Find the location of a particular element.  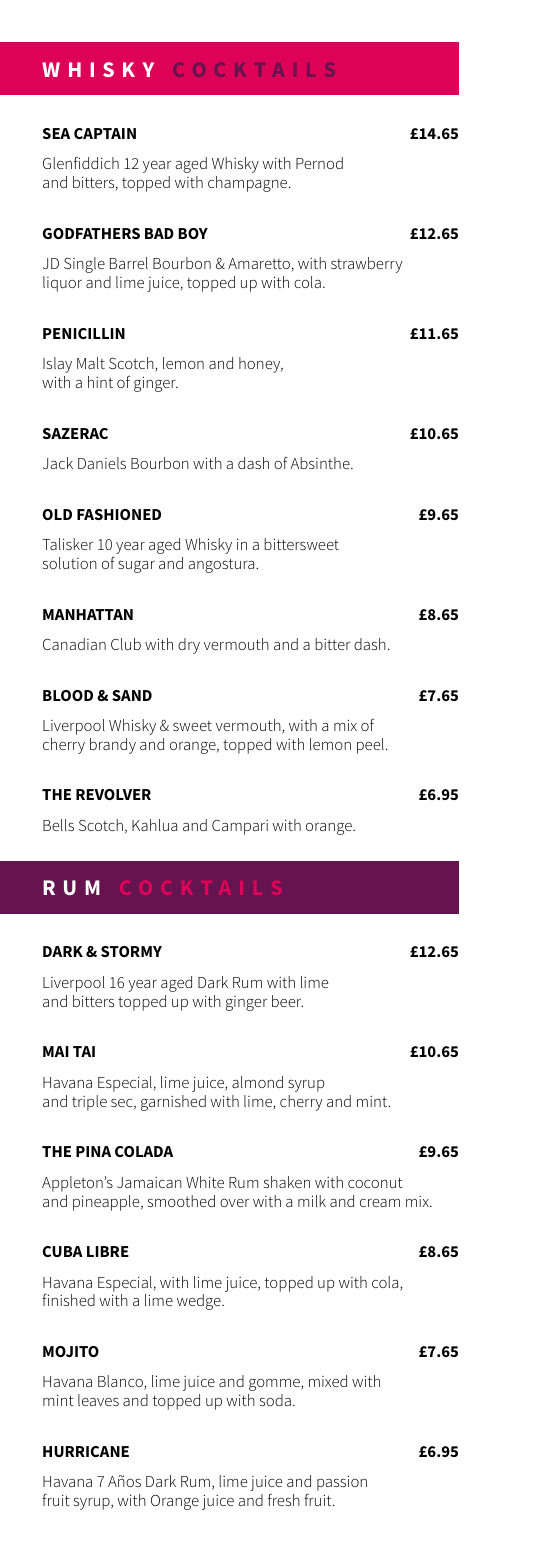

Campari is located at coordinates (240, 827).
